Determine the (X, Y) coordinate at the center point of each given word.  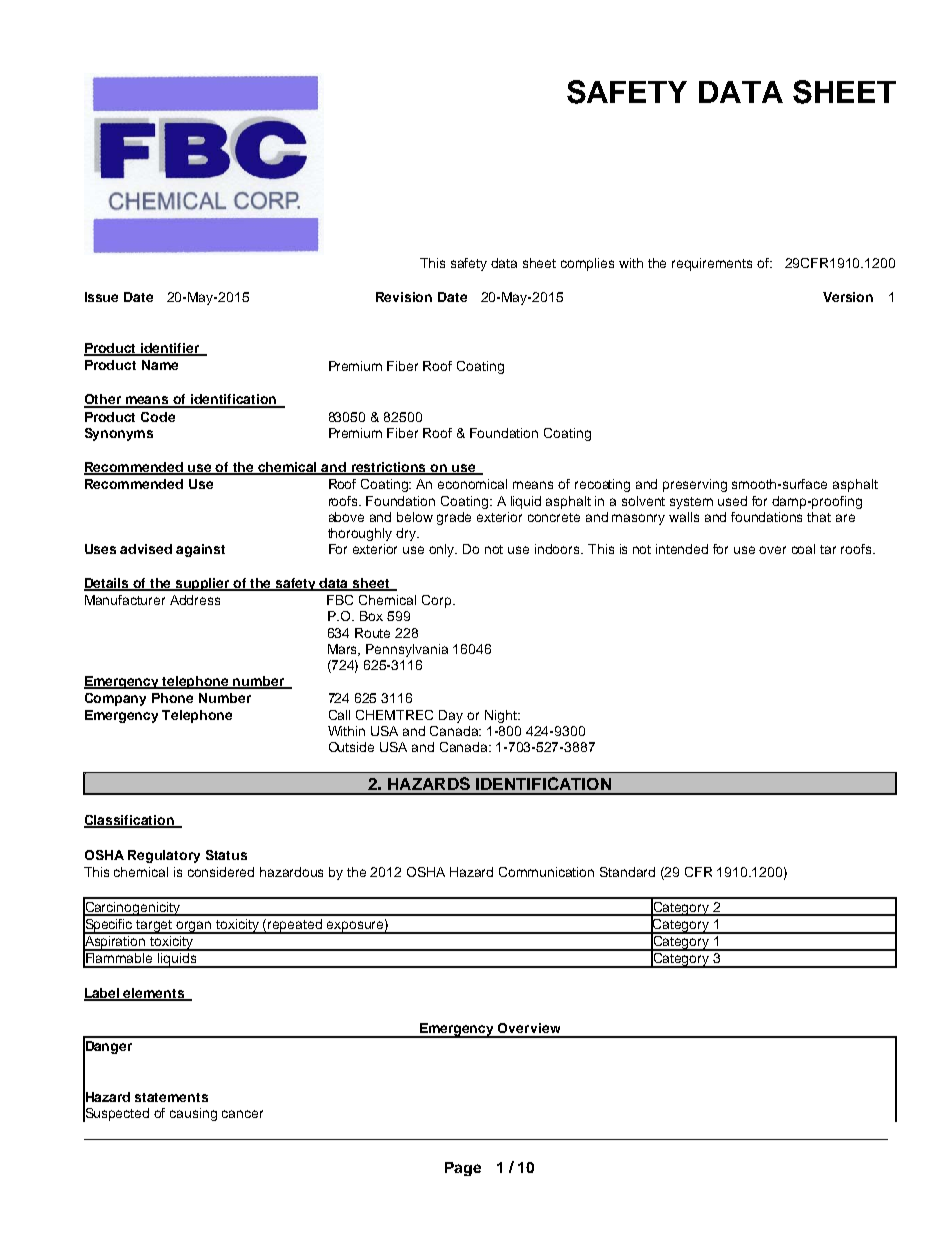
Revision (404, 297)
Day (451, 716)
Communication (546, 872)
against (200, 550)
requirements (712, 264)
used (732, 501)
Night (502, 716)
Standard (627, 872)
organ (194, 927)
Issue (101, 297)
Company (115, 699)
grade (454, 518)
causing (193, 1114)
